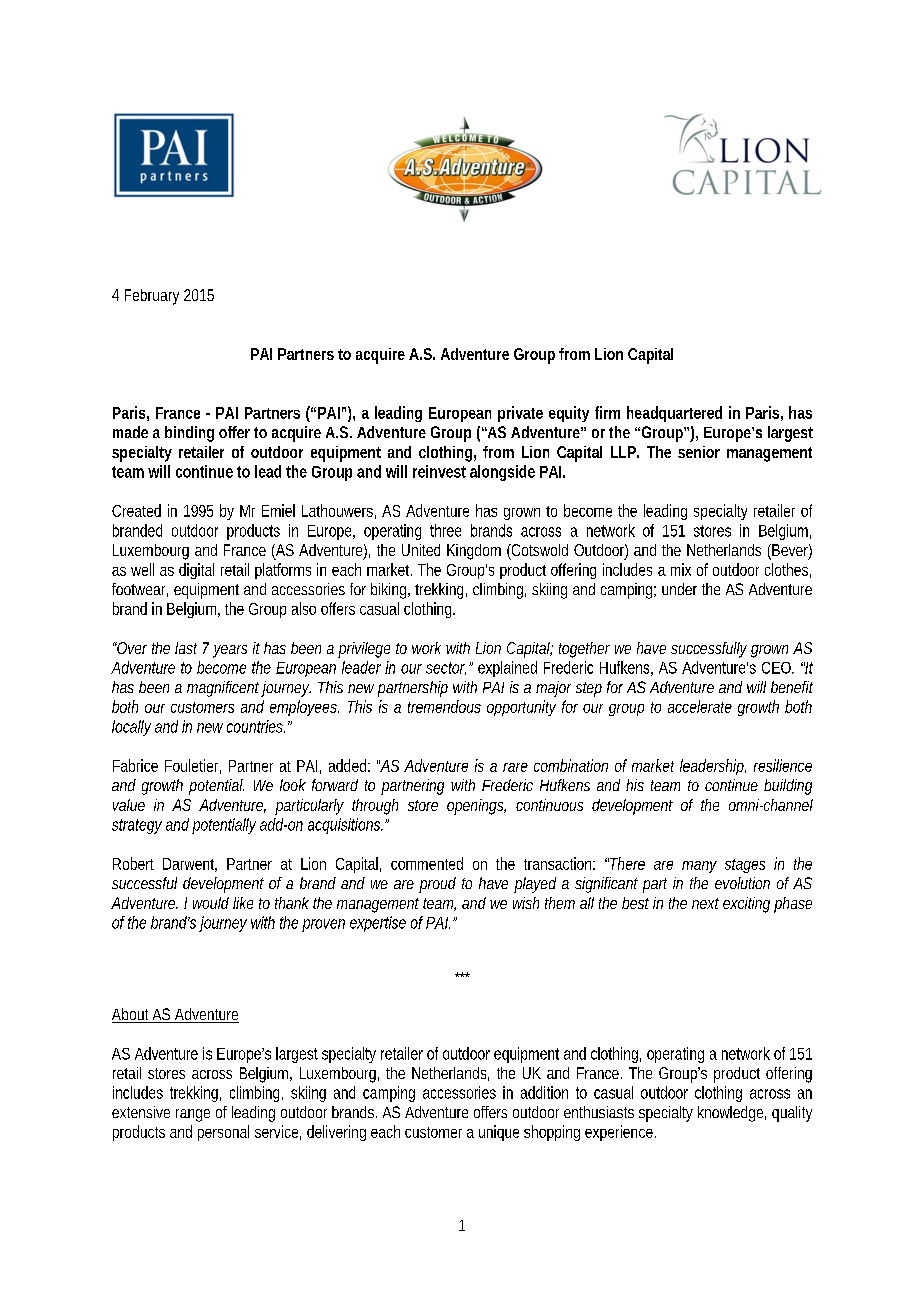 The width and height of the screenshot is (924, 1308). I want to click on private, so click(520, 414).
